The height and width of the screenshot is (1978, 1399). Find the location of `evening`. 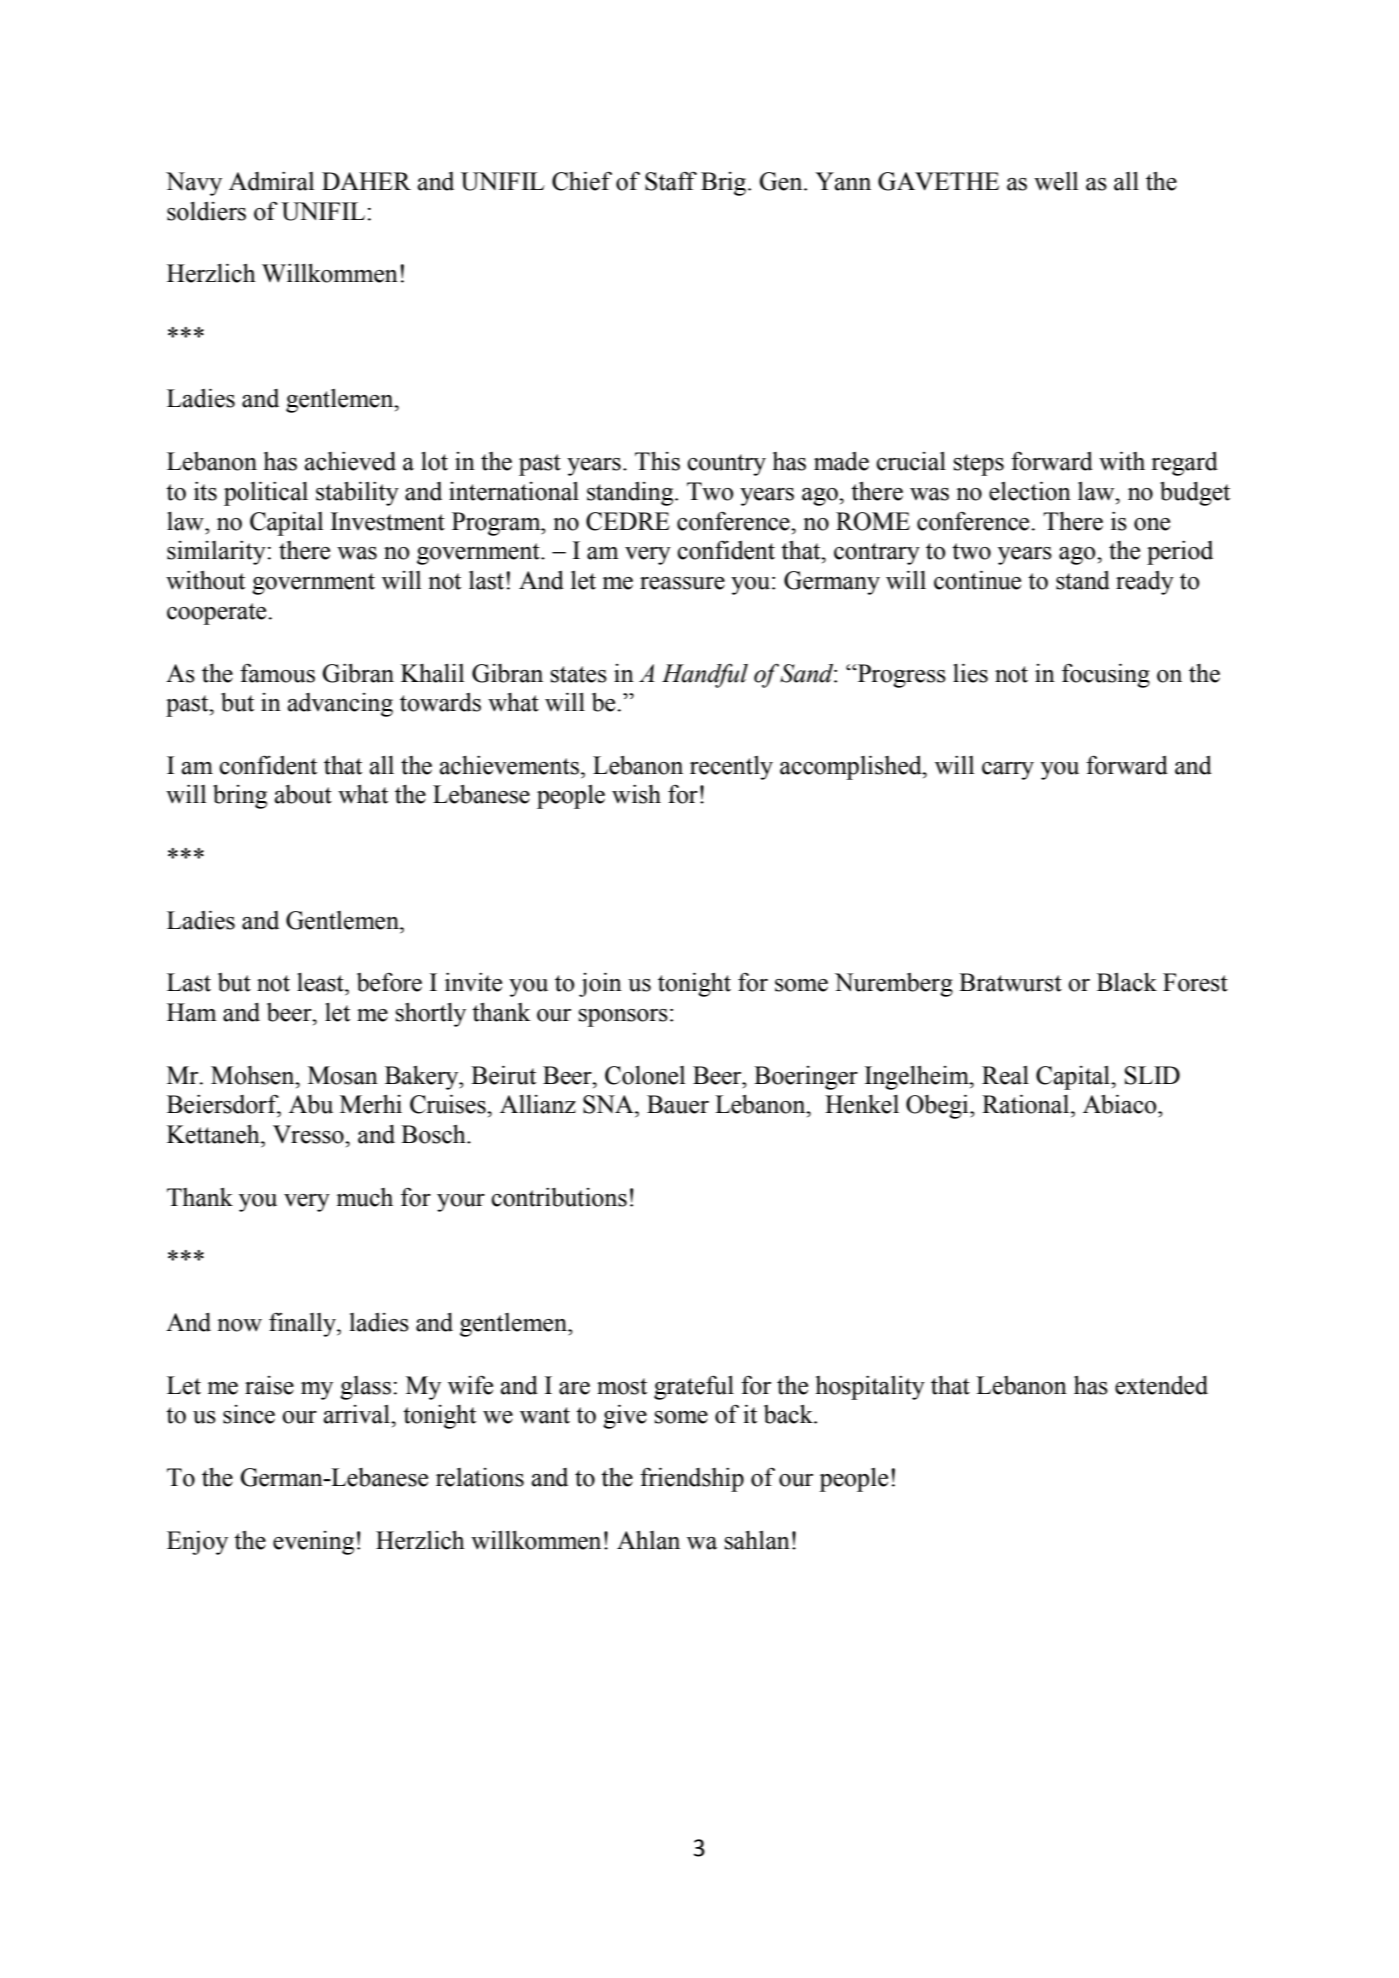

evening is located at coordinates (313, 1543).
